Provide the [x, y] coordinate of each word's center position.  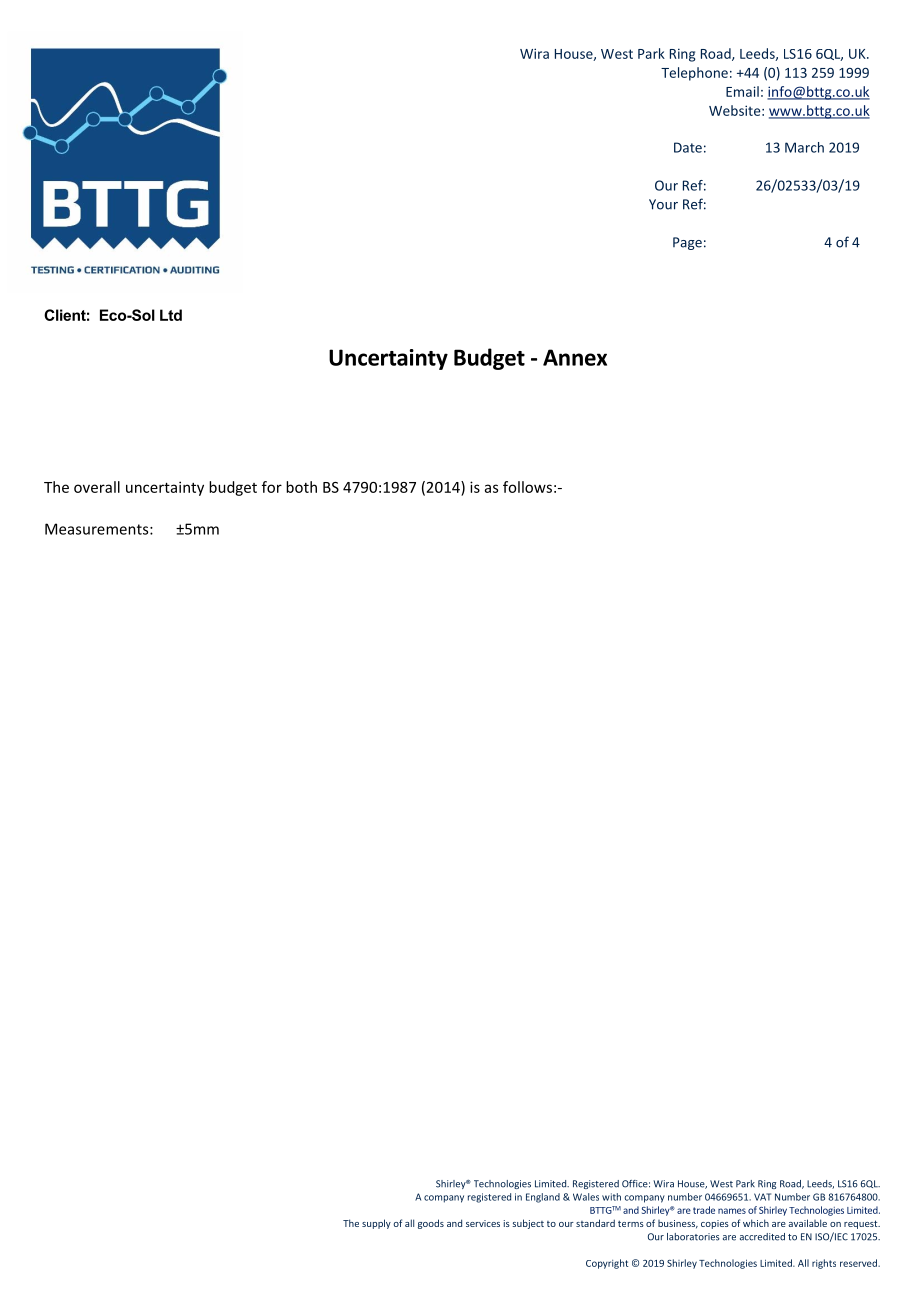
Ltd [171, 315]
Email [742, 91]
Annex [575, 357]
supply [376, 1224]
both [301, 487]
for [272, 487]
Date [688, 147]
